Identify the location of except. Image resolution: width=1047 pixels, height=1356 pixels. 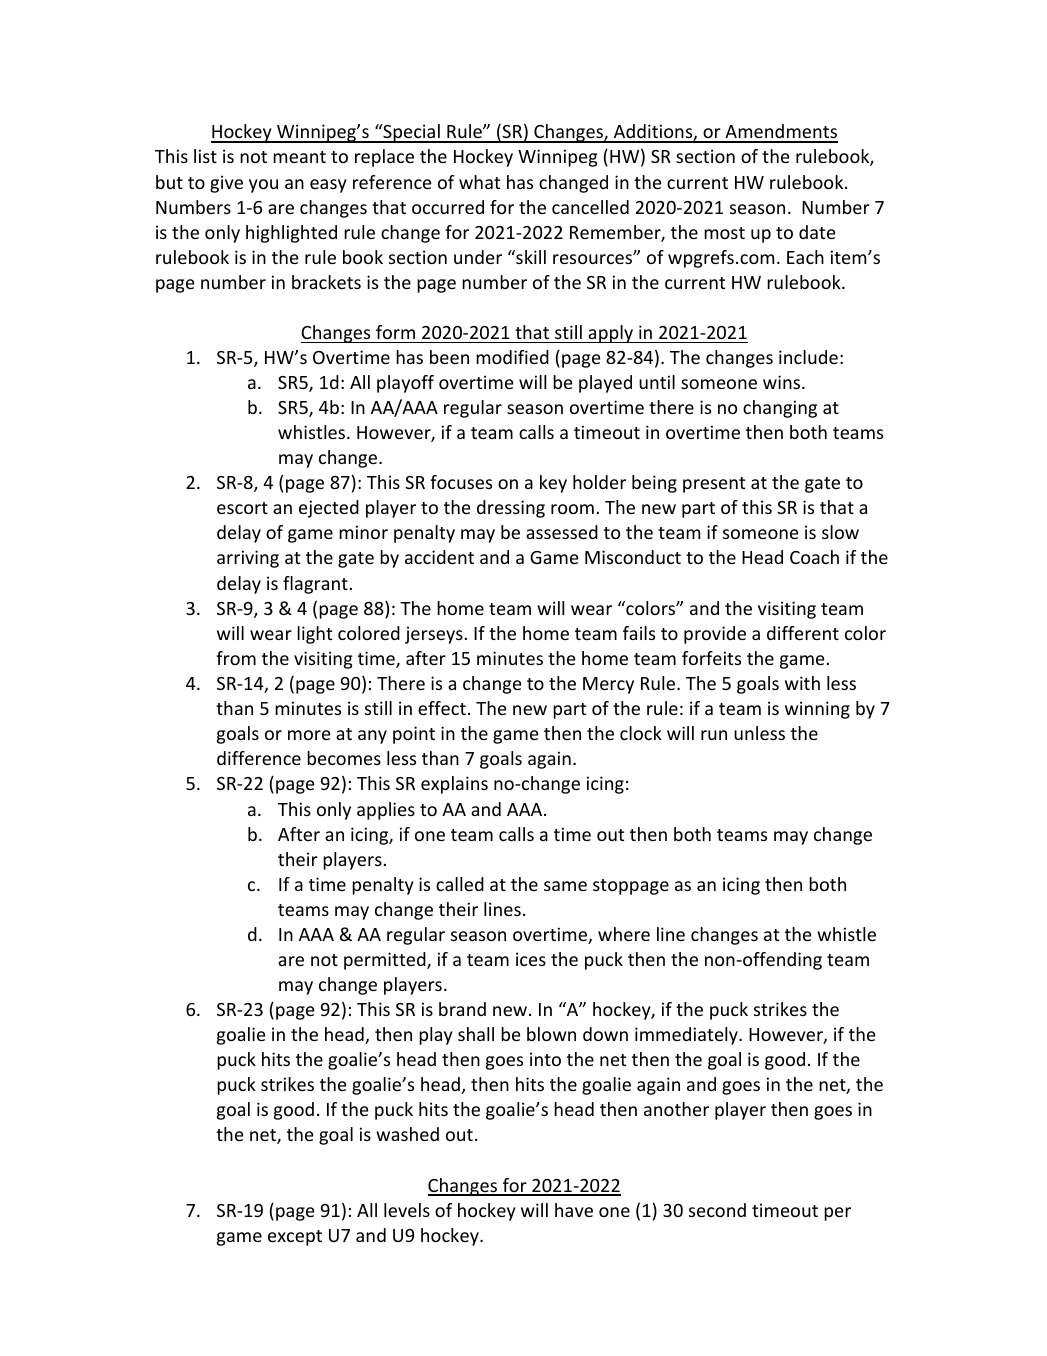
(295, 1238).
